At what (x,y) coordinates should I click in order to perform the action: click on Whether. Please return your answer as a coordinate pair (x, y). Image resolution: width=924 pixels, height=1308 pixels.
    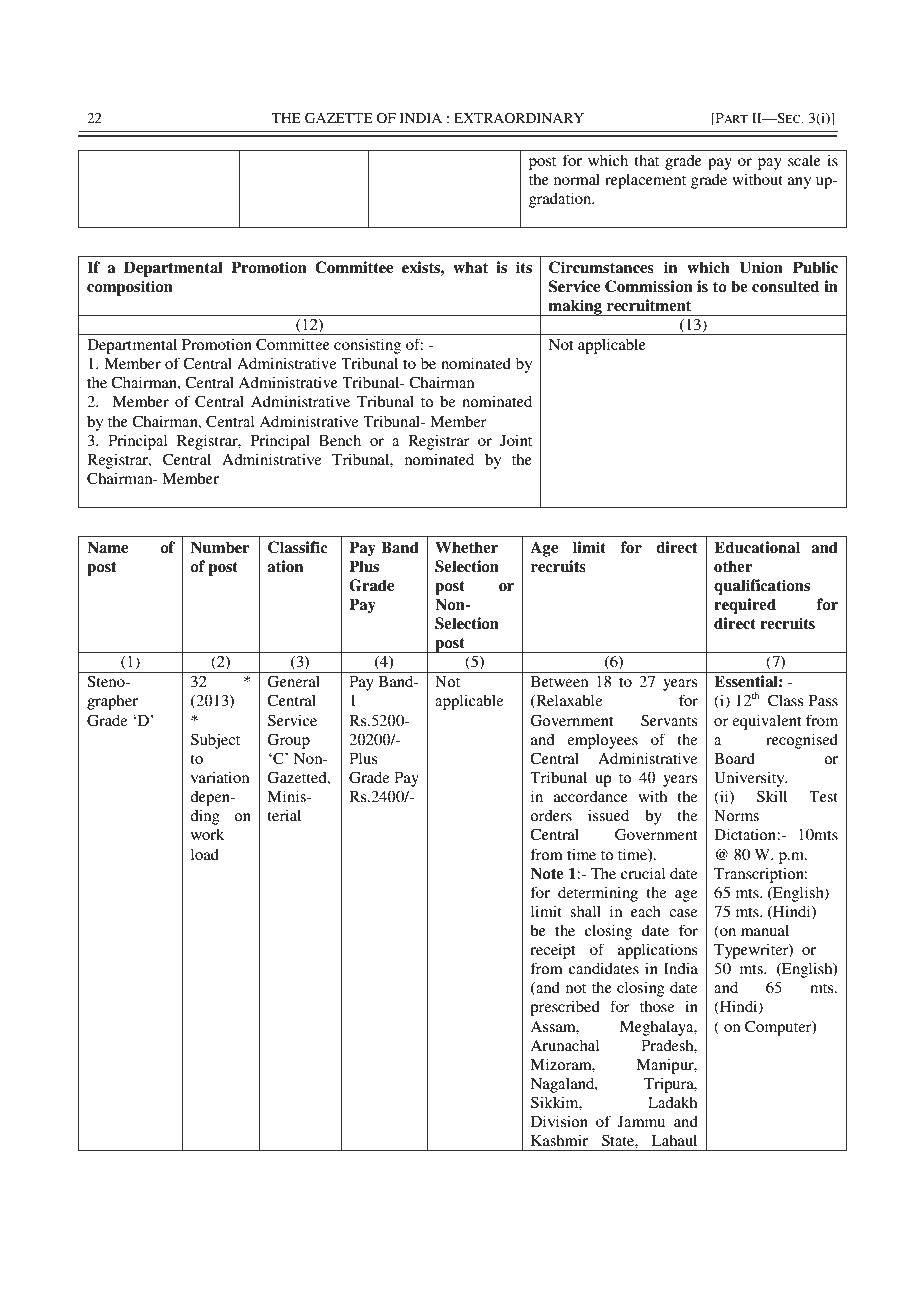
    Looking at the image, I should click on (466, 547).
